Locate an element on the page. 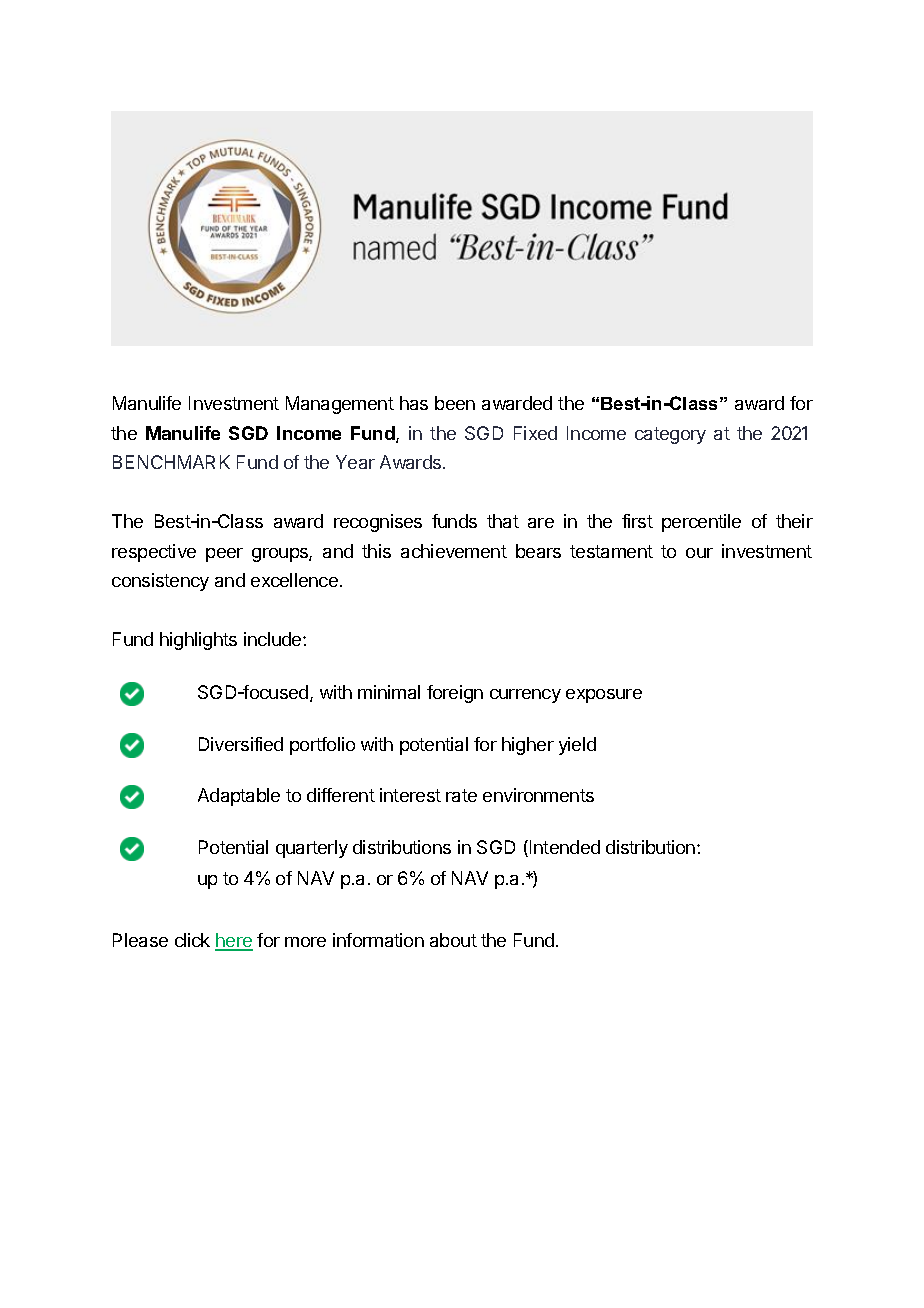 The width and height of the image is (924, 1308). here is located at coordinates (234, 941).
